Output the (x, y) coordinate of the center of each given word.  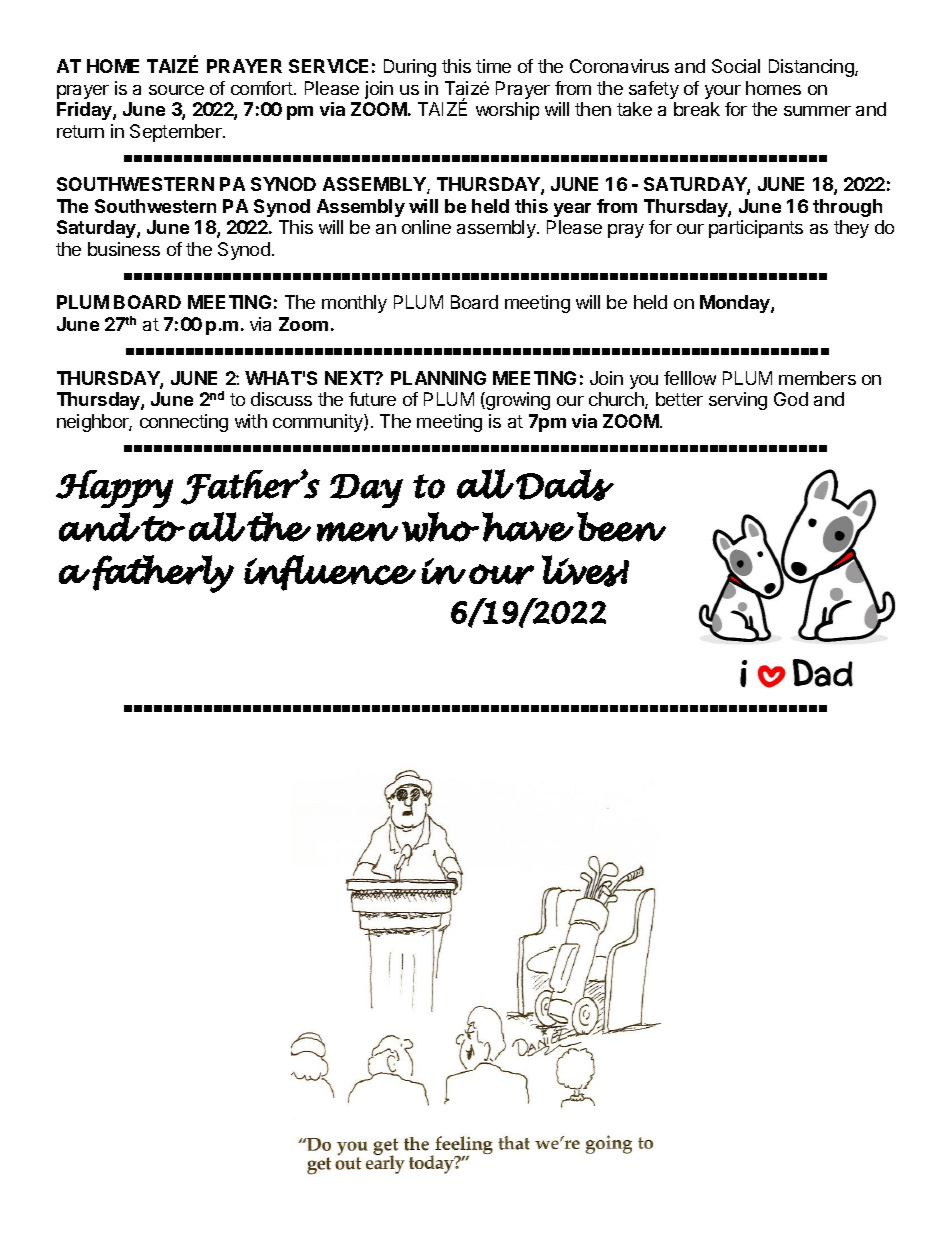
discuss (281, 399)
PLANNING (438, 378)
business (124, 249)
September (177, 133)
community (319, 423)
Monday (736, 304)
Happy (114, 489)
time (493, 66)
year (572, 210)
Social (736, 66)
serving (738, 401)
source (176, 90)
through (847, 208)
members (817, 378)
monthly (354, 304)
